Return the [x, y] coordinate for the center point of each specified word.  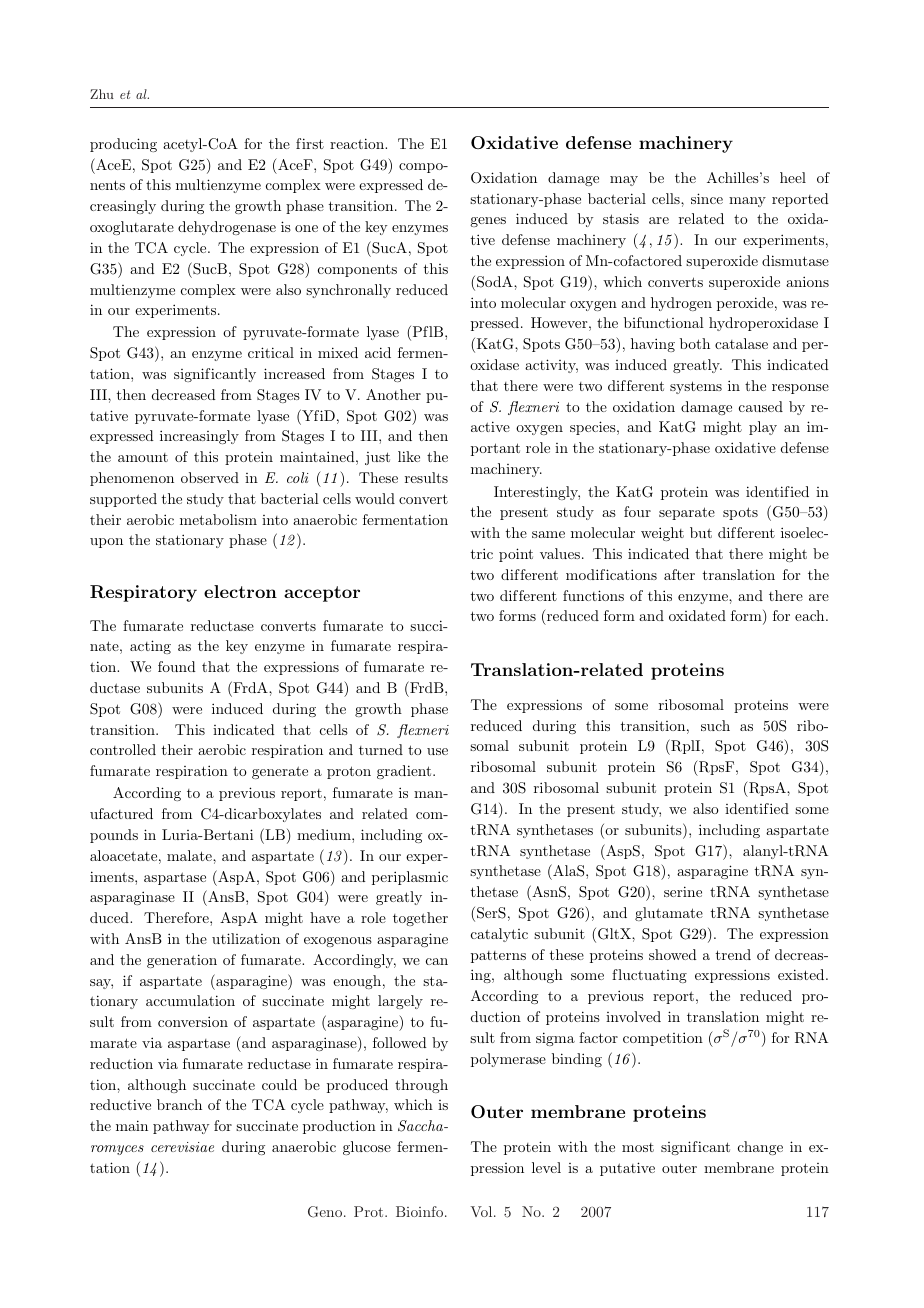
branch [179, 1104]
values [560, 553]
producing [123, 145]
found [177, 666]
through [421, 1086]
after [679, 574]
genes [488, 222]
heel [793, 177]
